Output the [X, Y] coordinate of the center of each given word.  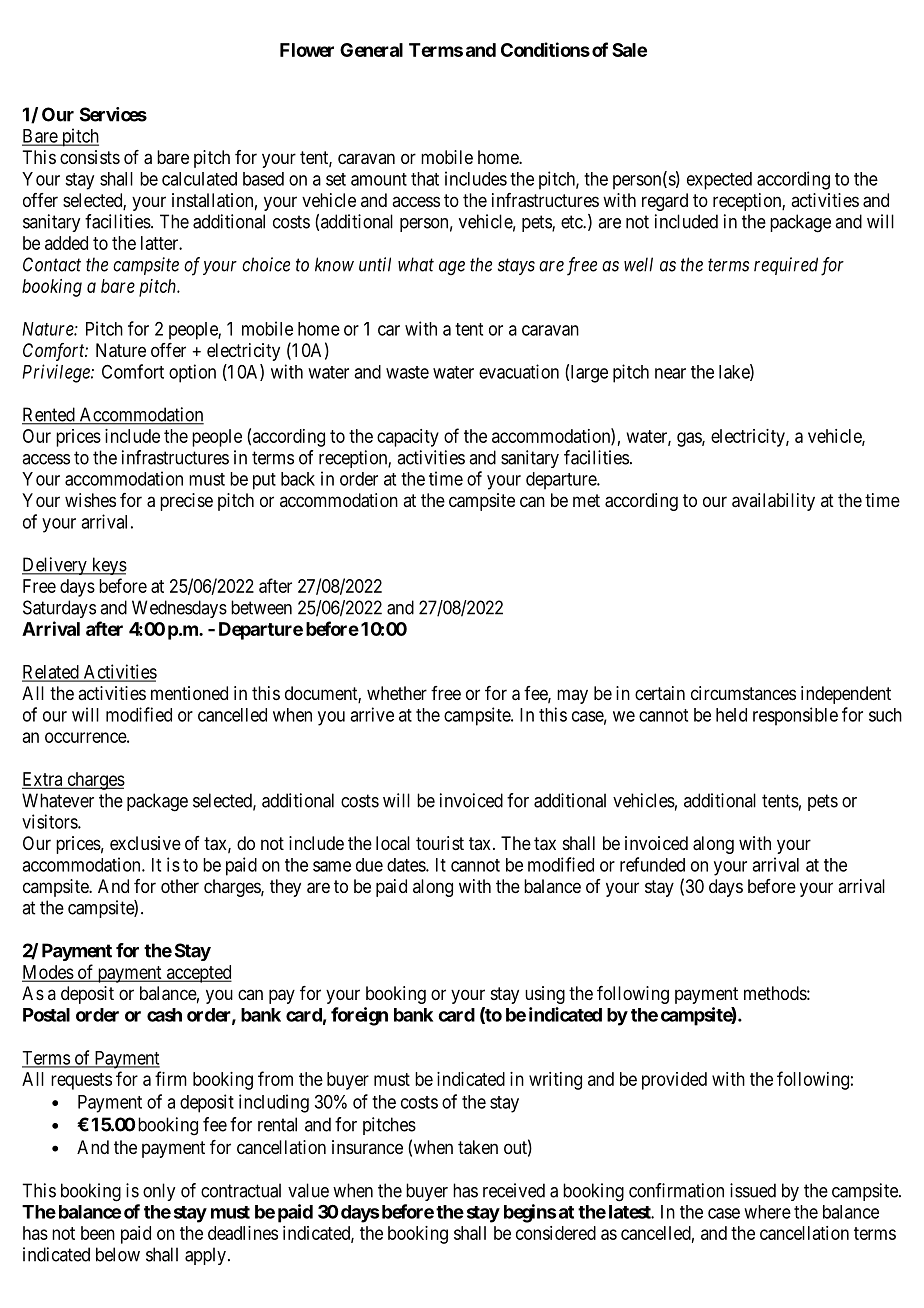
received [514, 1190]
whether [397, 693]
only [159, 1192]
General [371, 50]
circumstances [743, 693]
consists [90, 157]
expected [719, 181]
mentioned [189, 693]
